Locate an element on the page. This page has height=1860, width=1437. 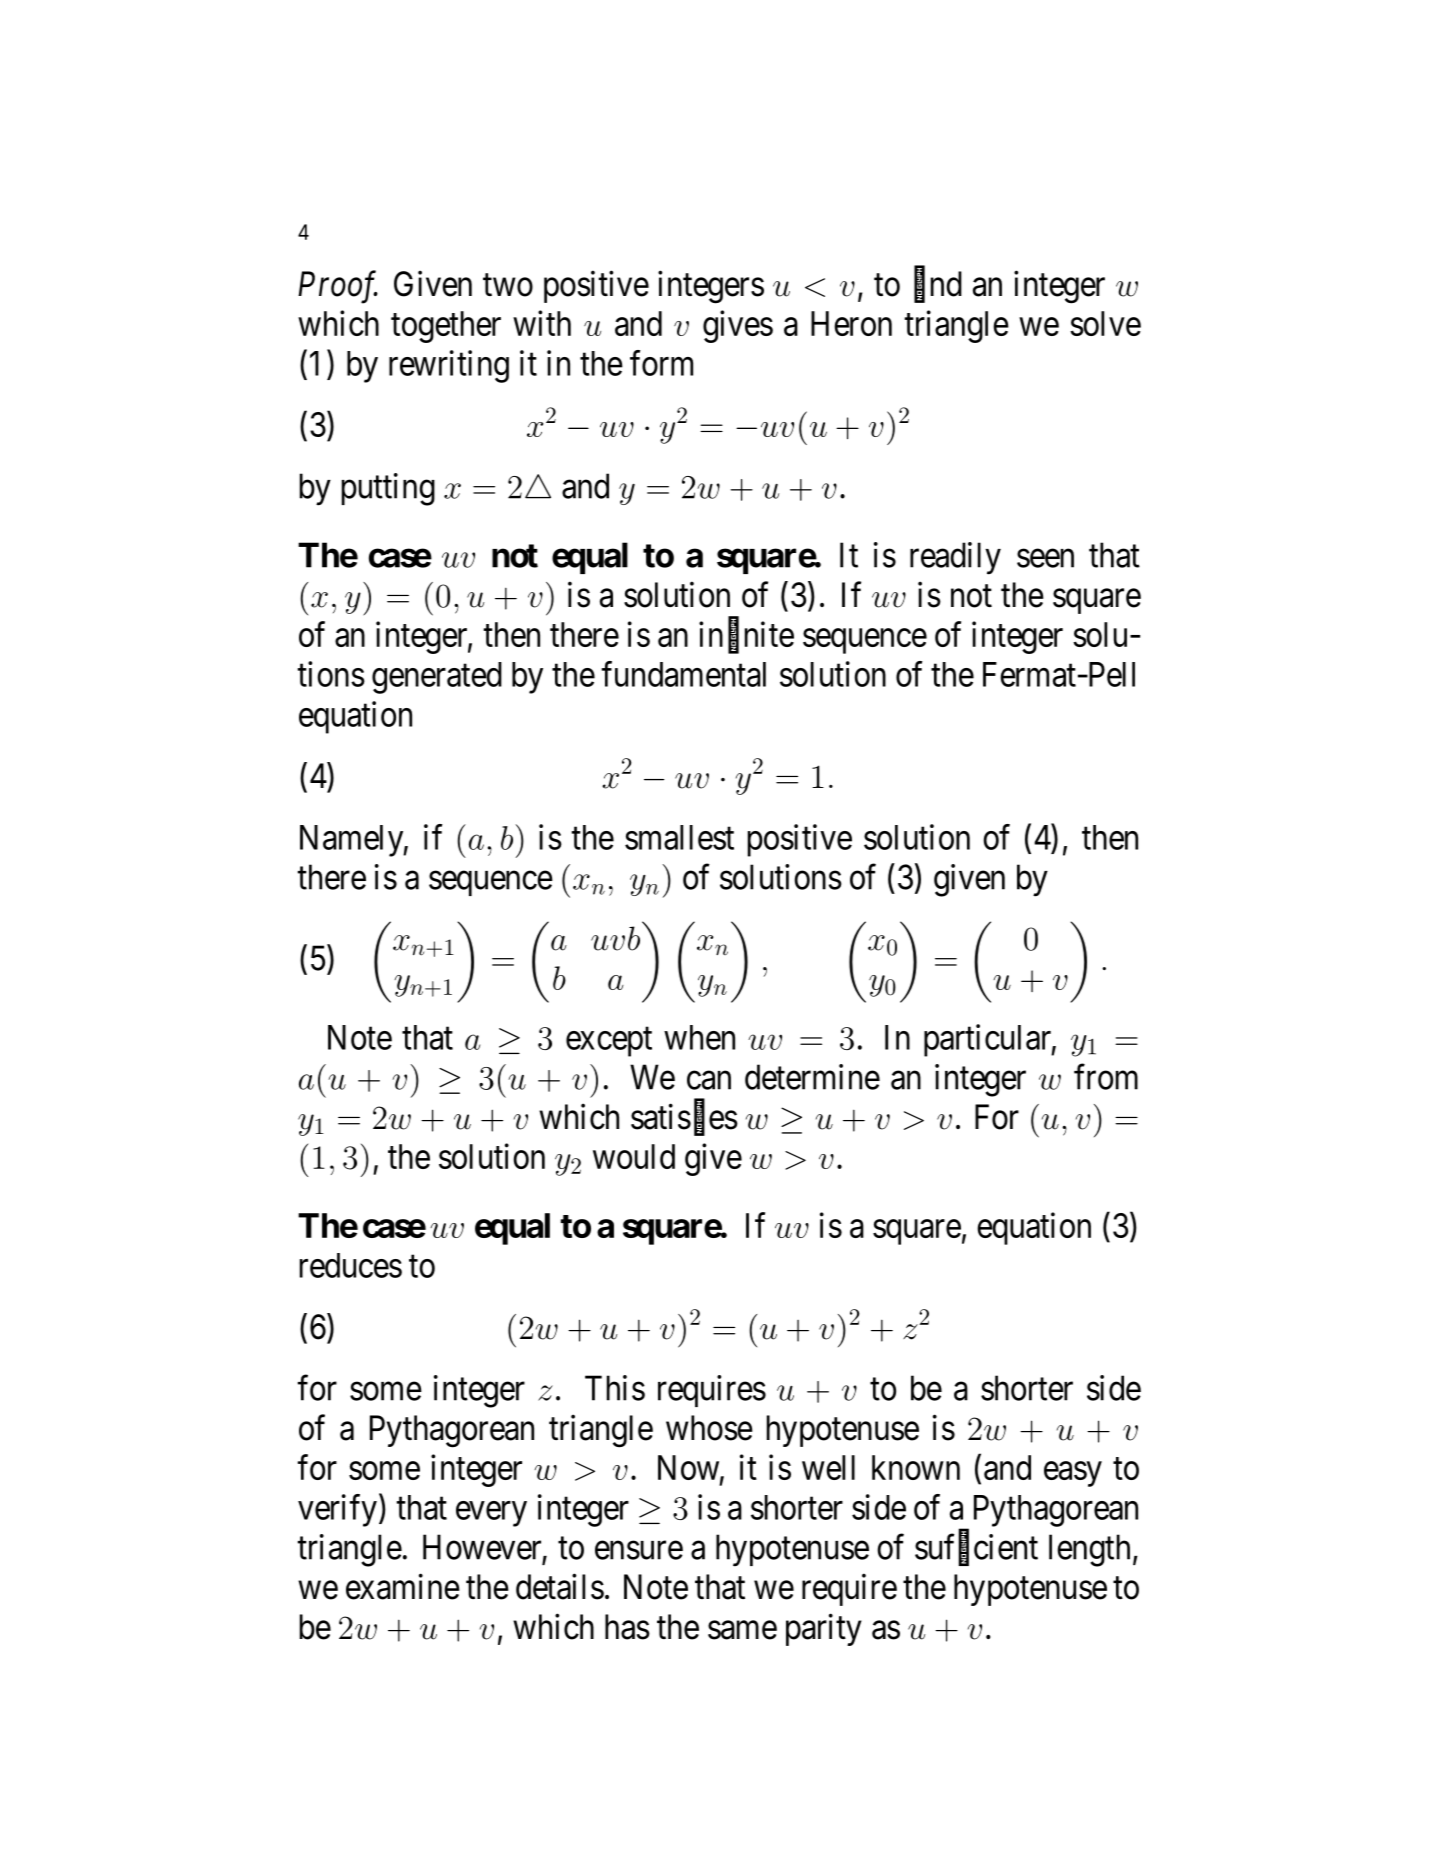
when is located at coordinates (699, 1037).
